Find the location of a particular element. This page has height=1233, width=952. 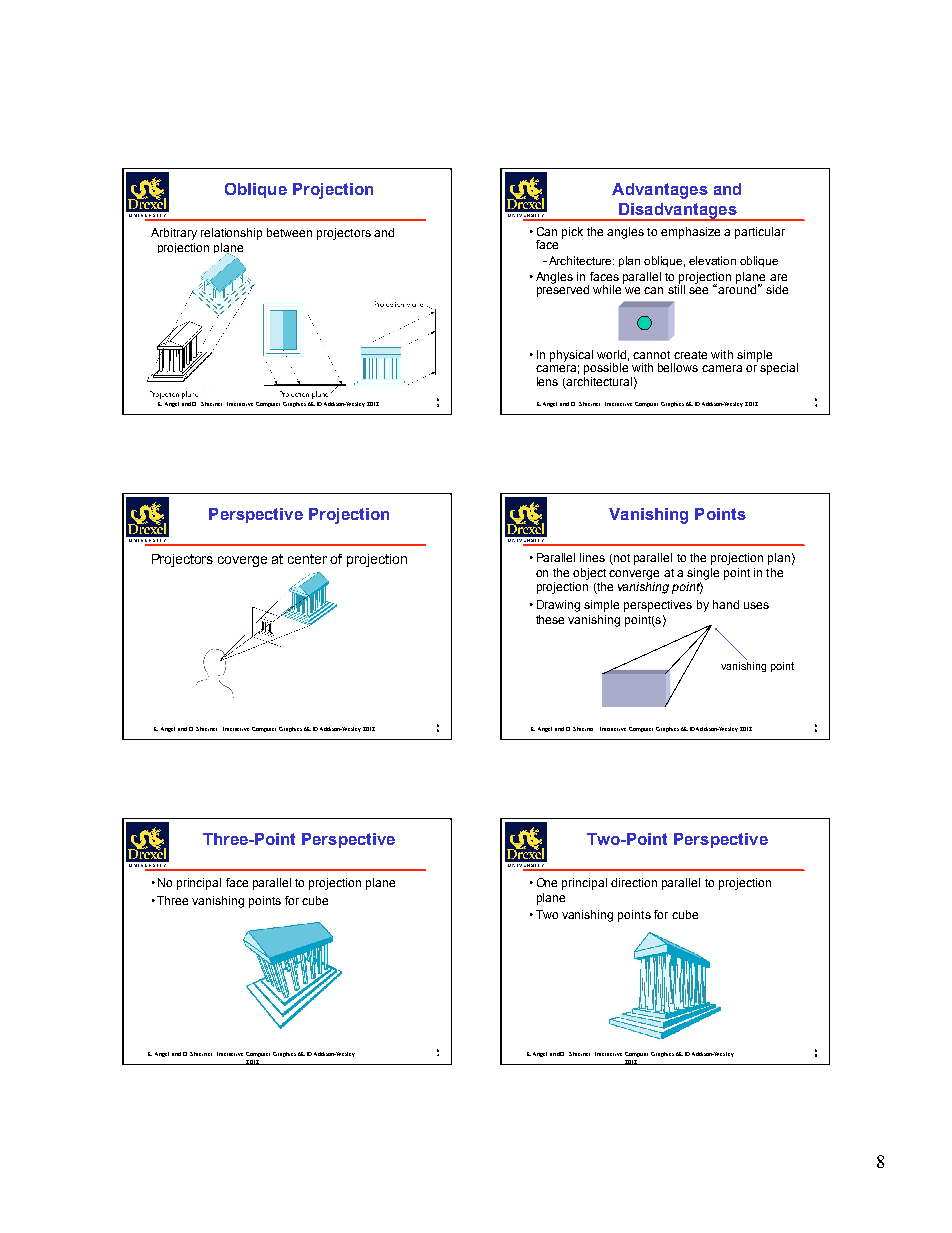

bellows is located at coordinates (678, 367).
